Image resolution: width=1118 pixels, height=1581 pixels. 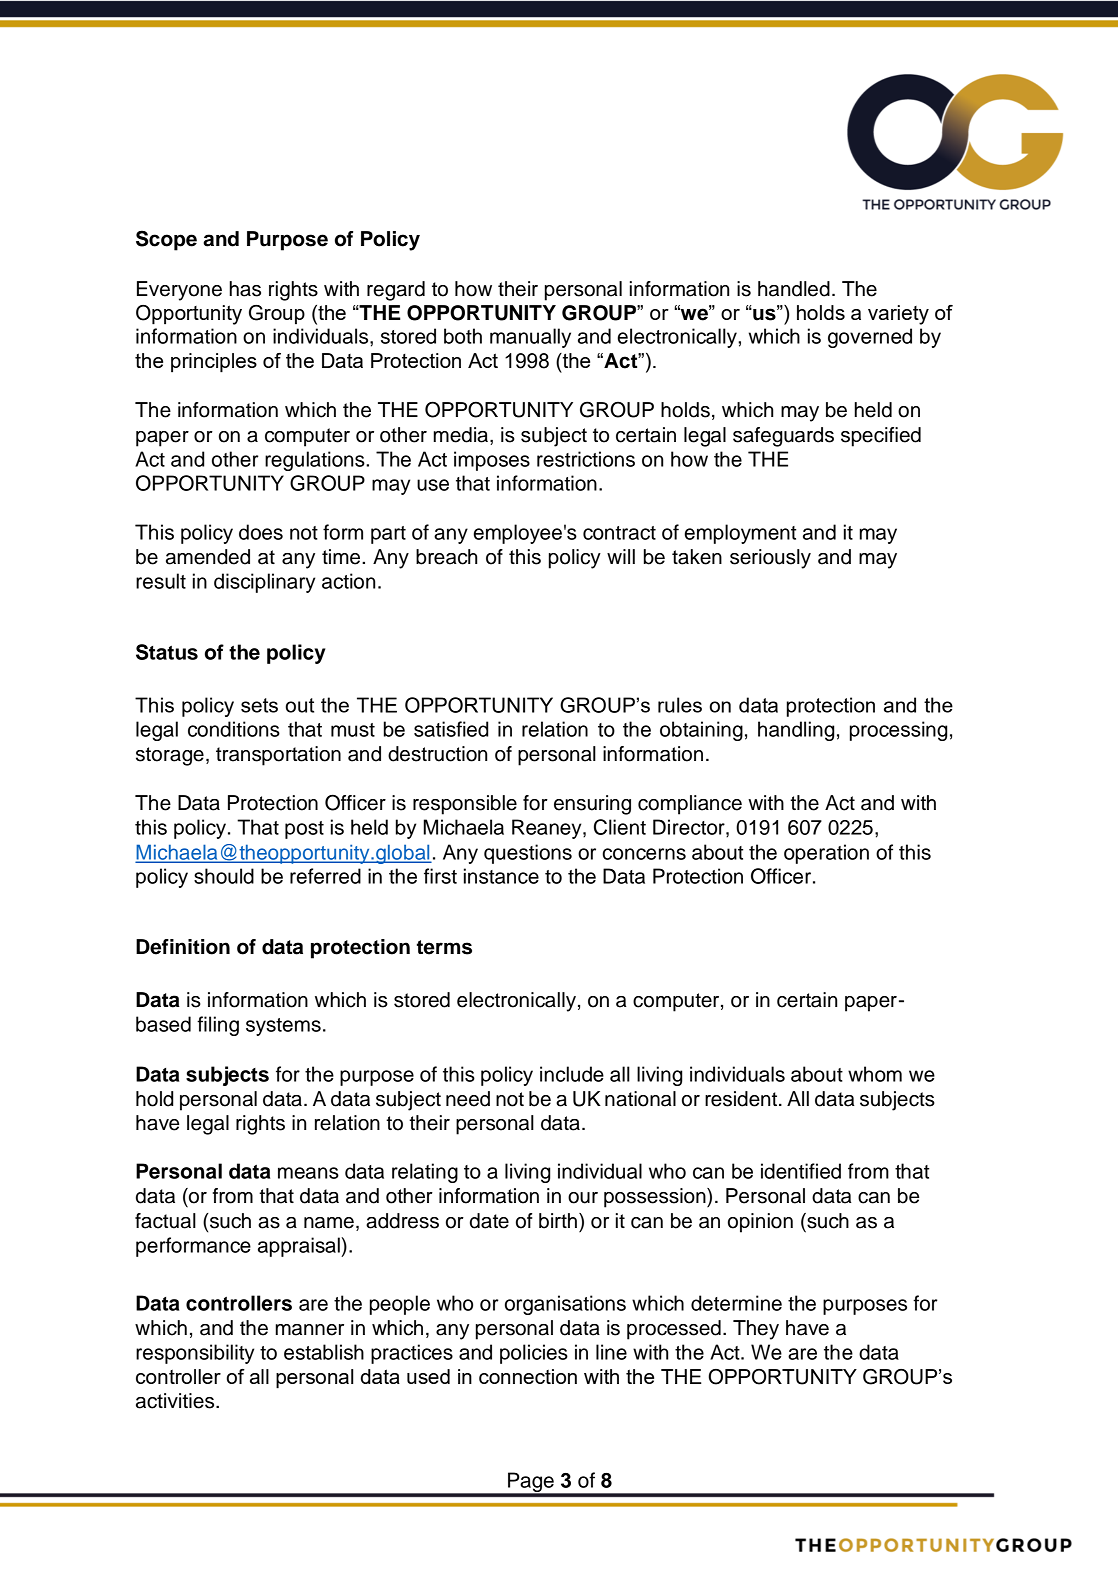 What do you see at coordinates (245, 289) in the document?
I see `has` at bounding box center [245, 289].
